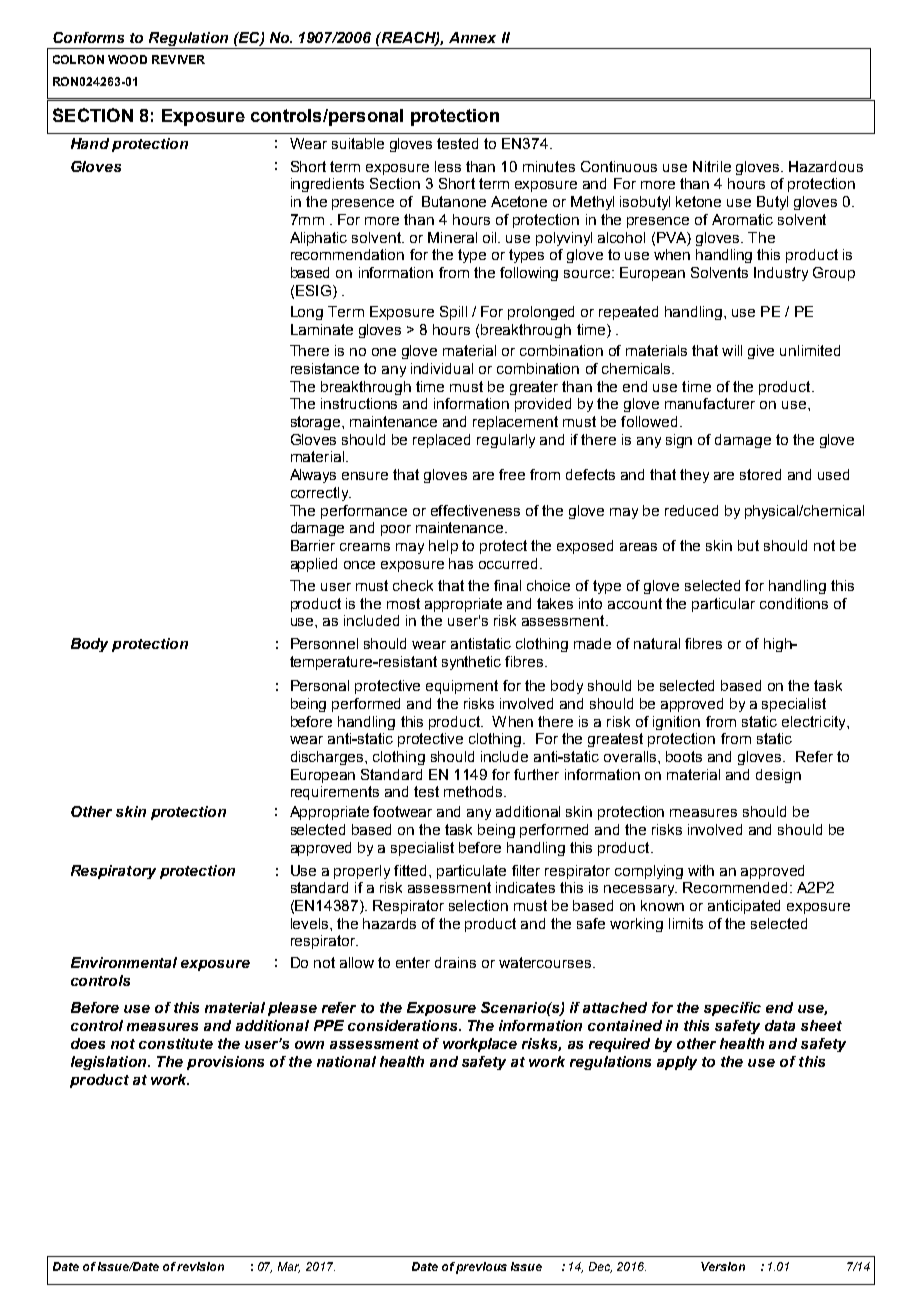 This page has height=1308, width=924. I want to click on Environmental, so click(124, 962).
